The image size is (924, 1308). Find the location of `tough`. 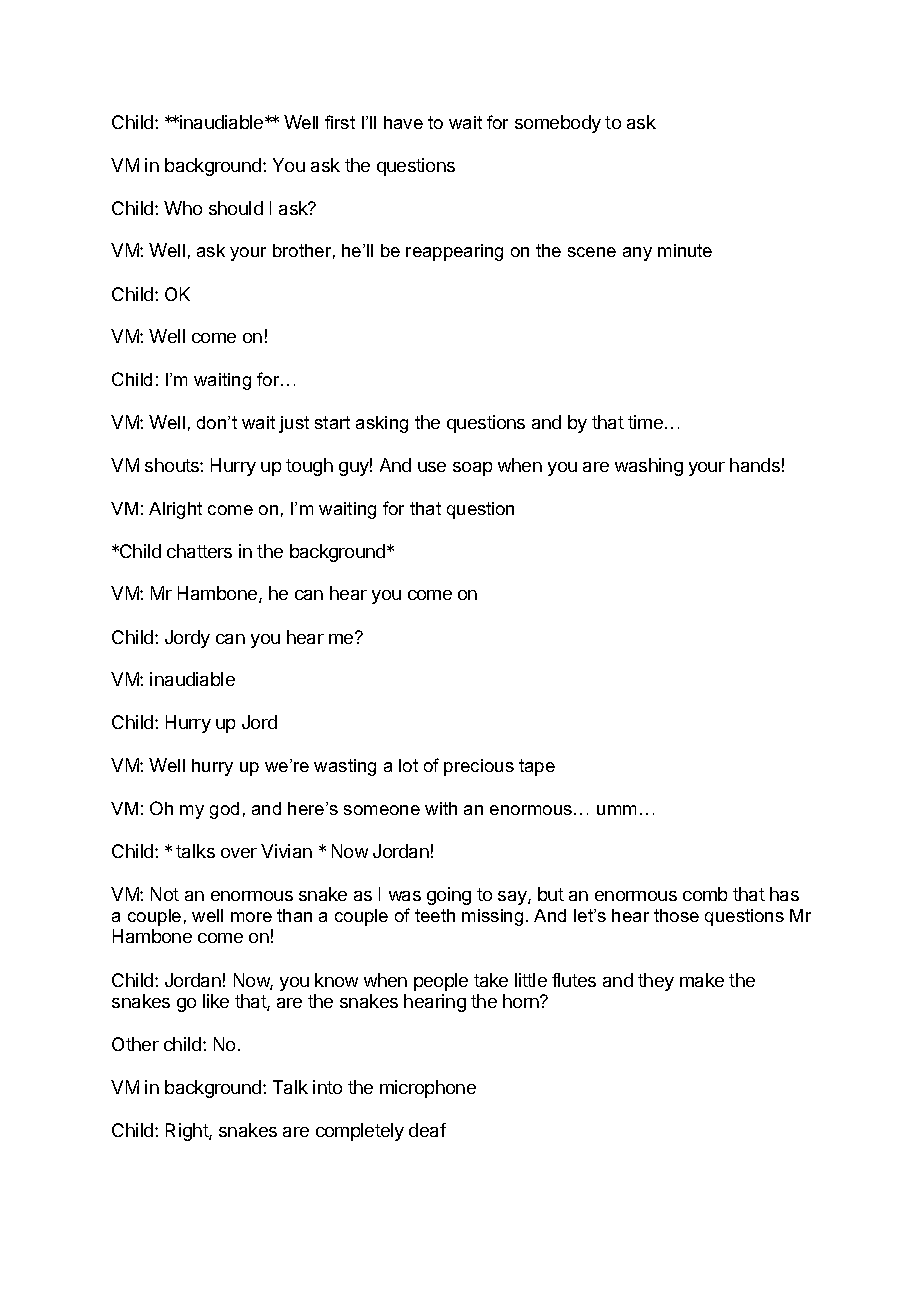

tough is located at coordinates (309, 467).
